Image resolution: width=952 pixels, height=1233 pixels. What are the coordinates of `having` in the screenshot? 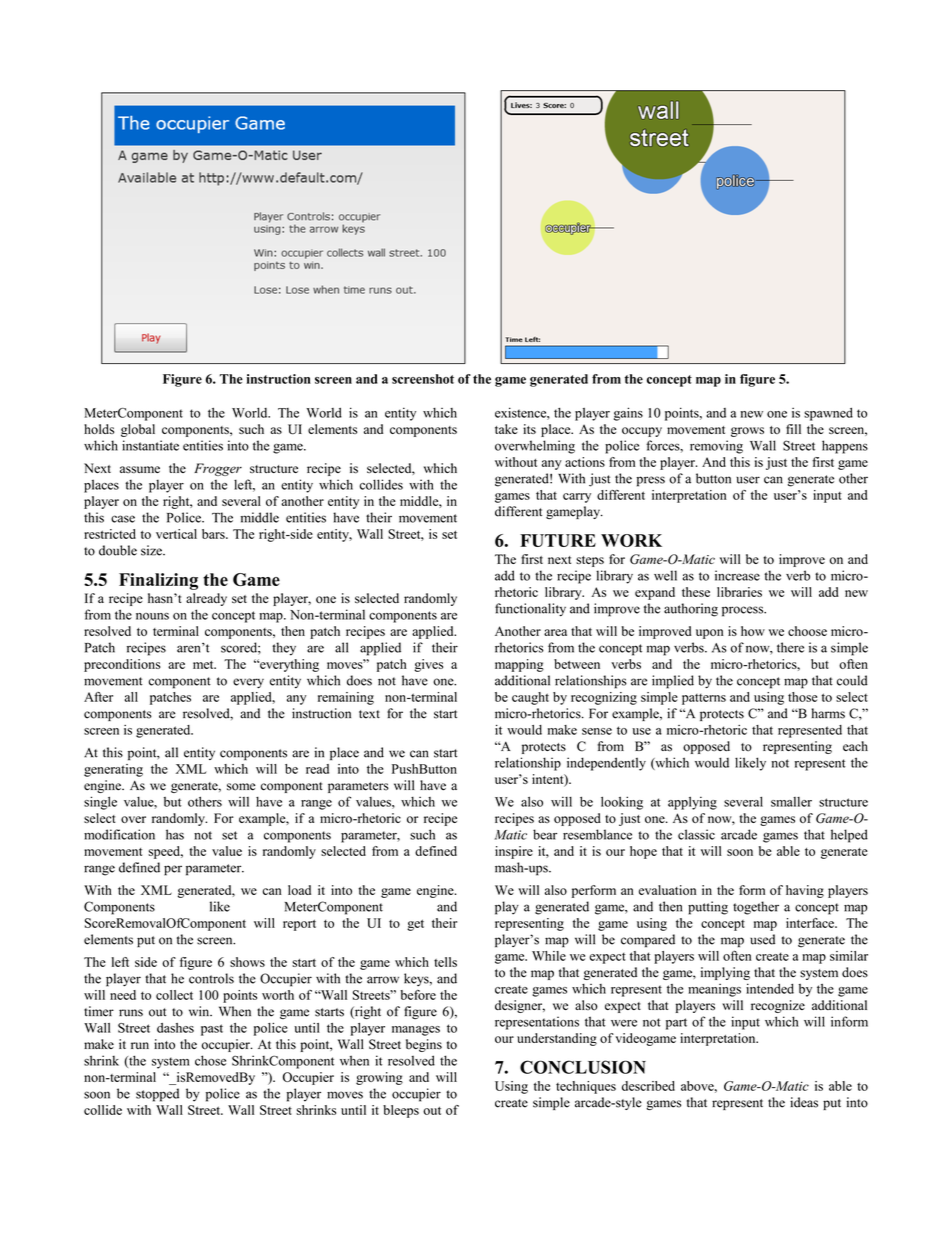 It's located at (805, 891).
